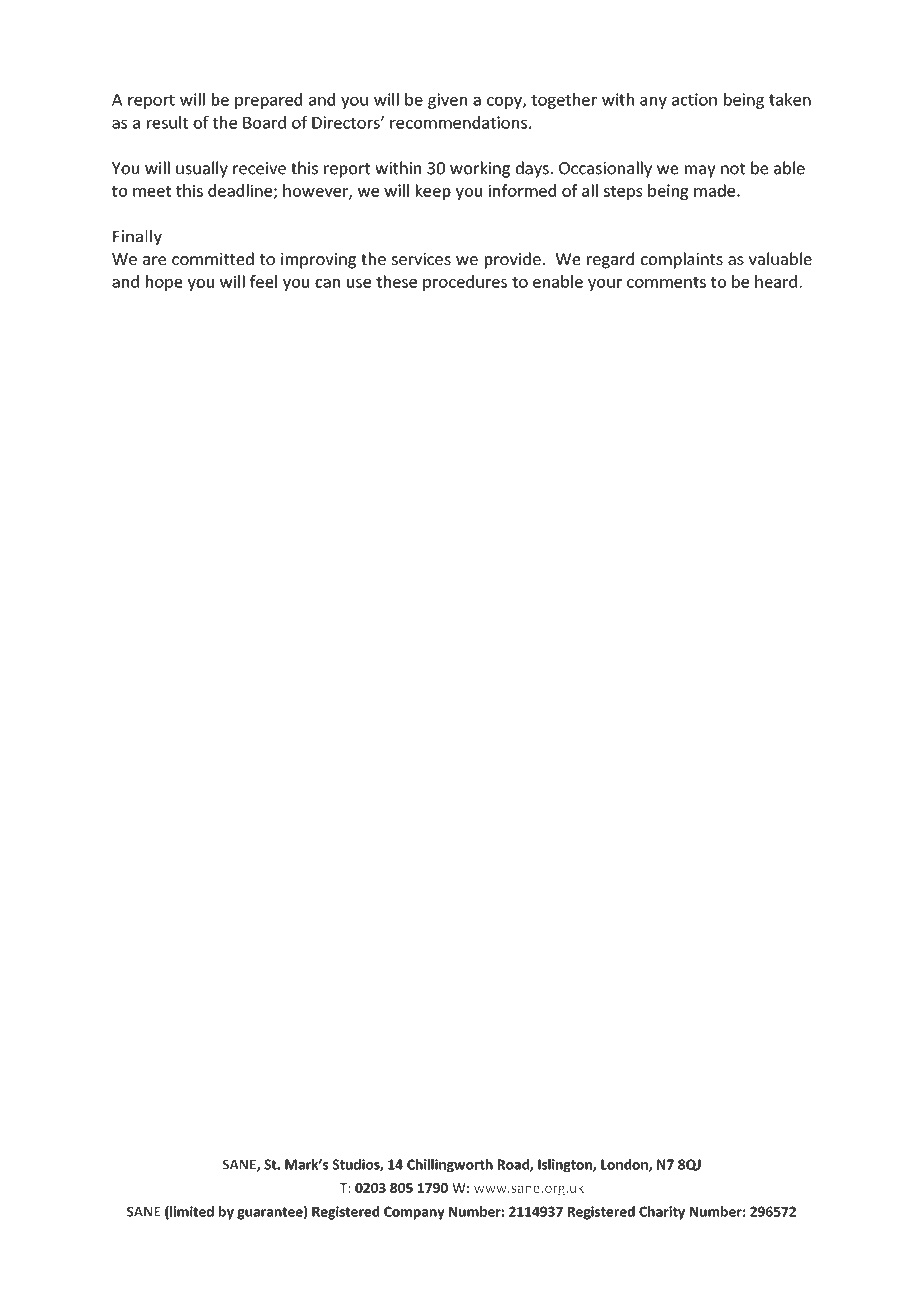 The image size is (924, 1307). Describe the element at coordinates (450, 1166) in the screenshot. I see `Chillingworth` at that location.
